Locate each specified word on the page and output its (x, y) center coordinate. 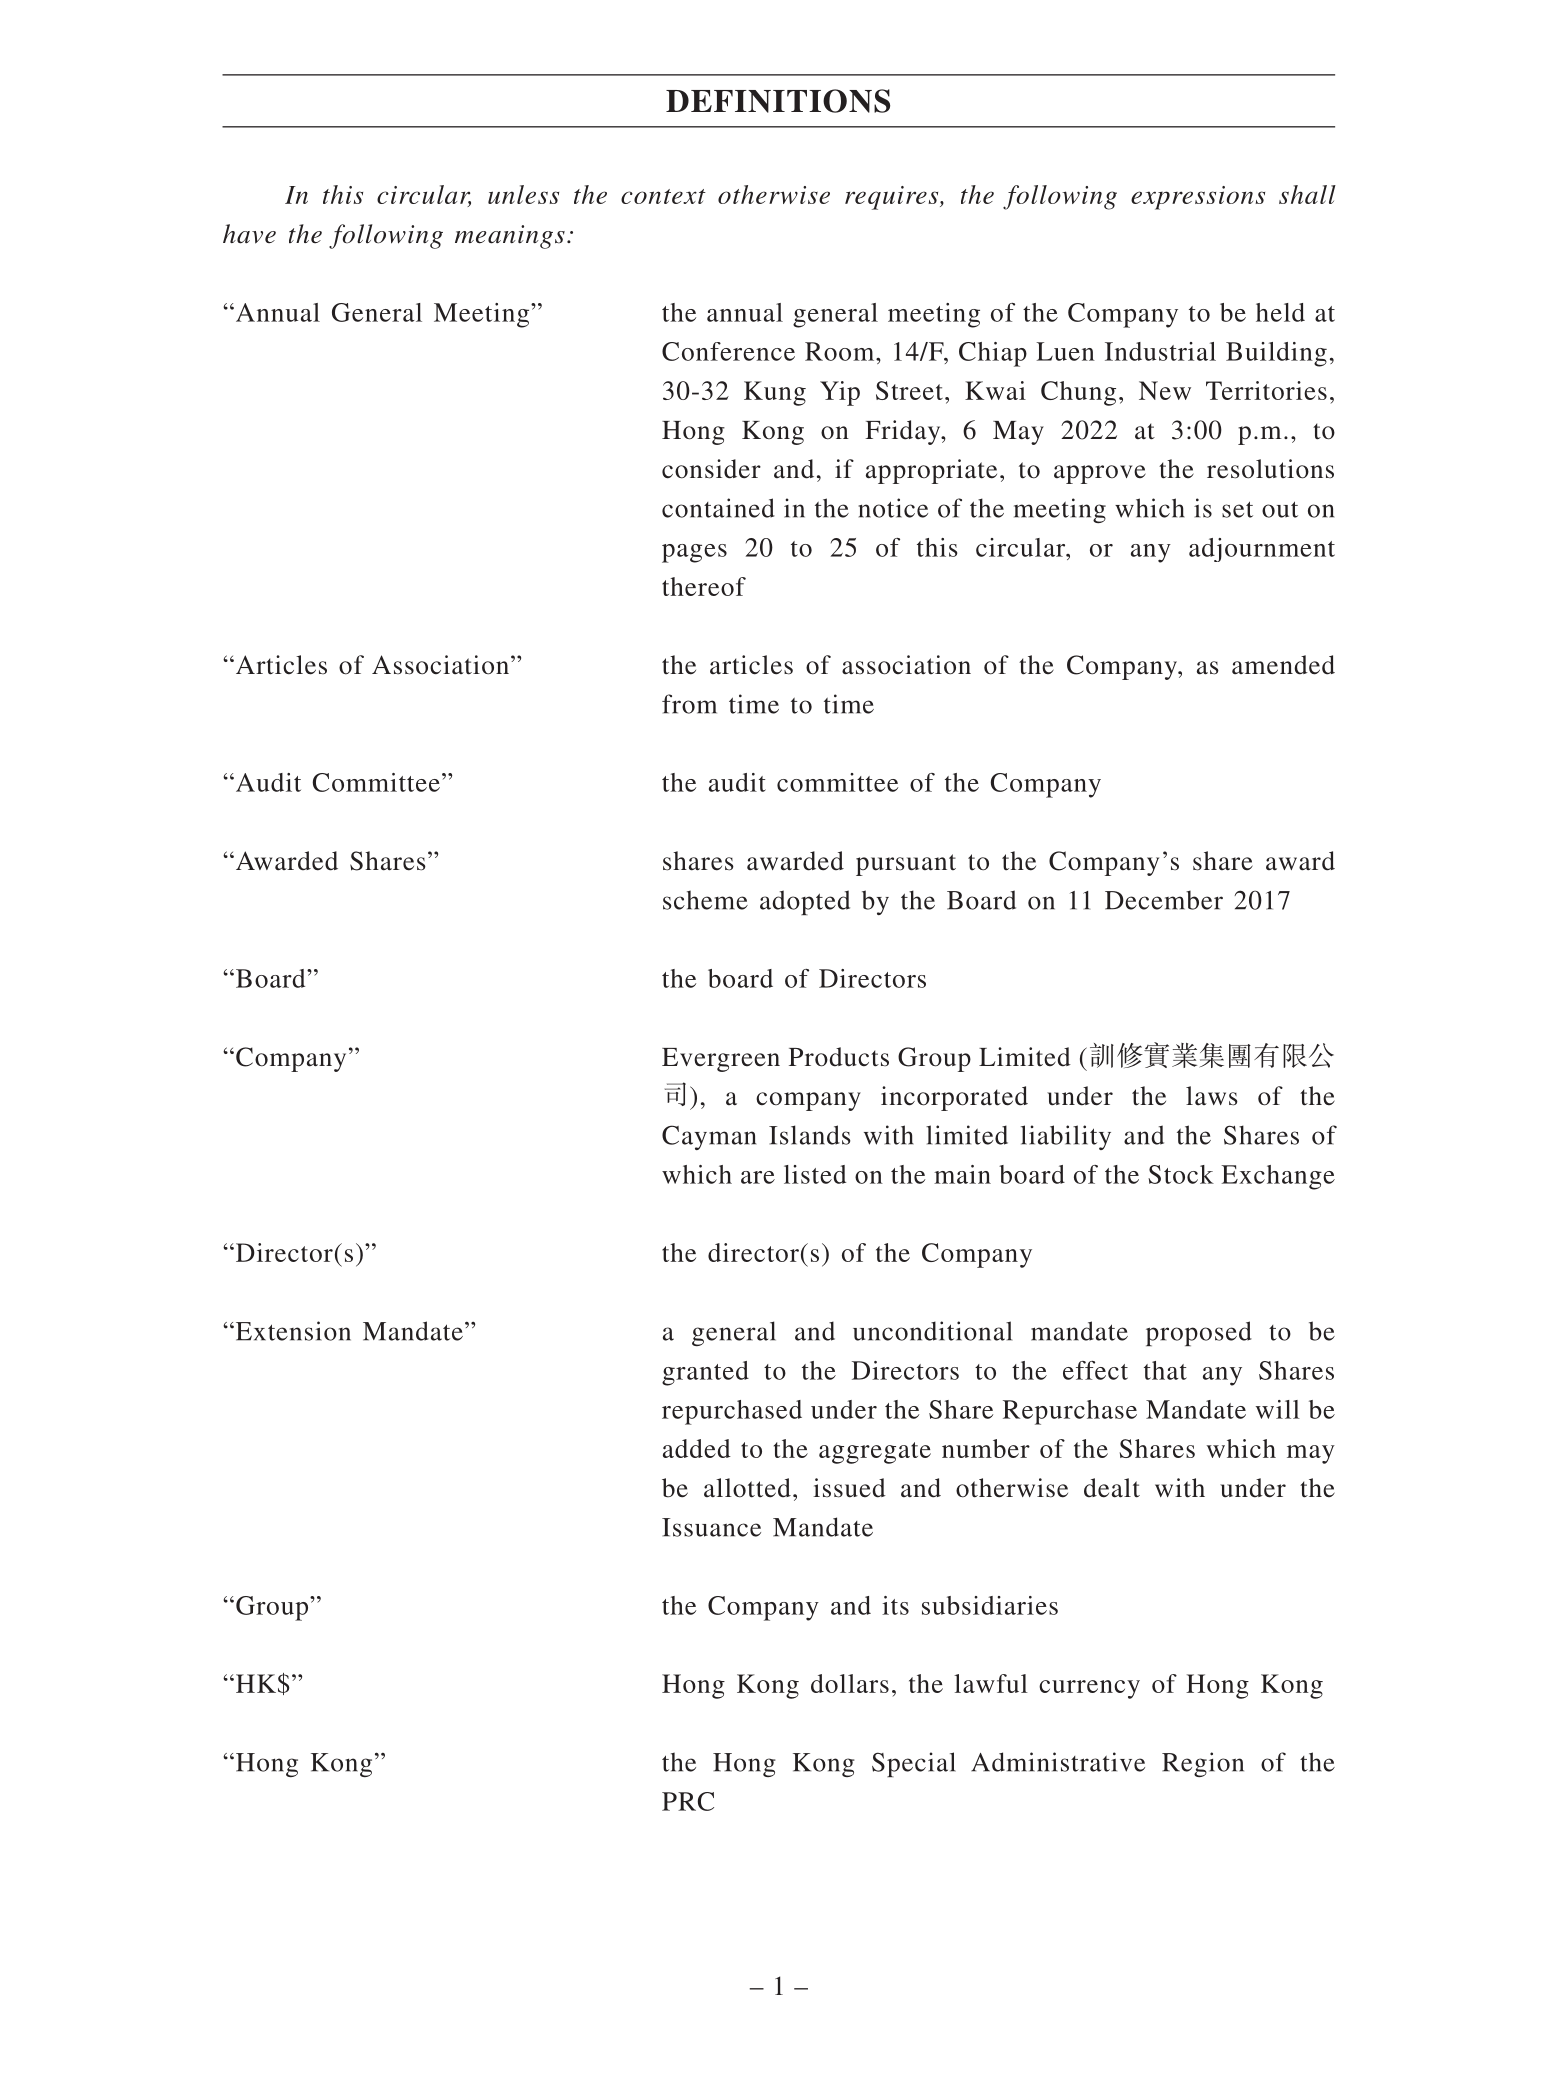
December (1164, 900)
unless (523, 194)
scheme (705, 900)
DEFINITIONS (778, 101)
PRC (688, 1801)
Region (1203, 1764)
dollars (850, 1683)
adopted (805, 902)
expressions (1198, 198)
